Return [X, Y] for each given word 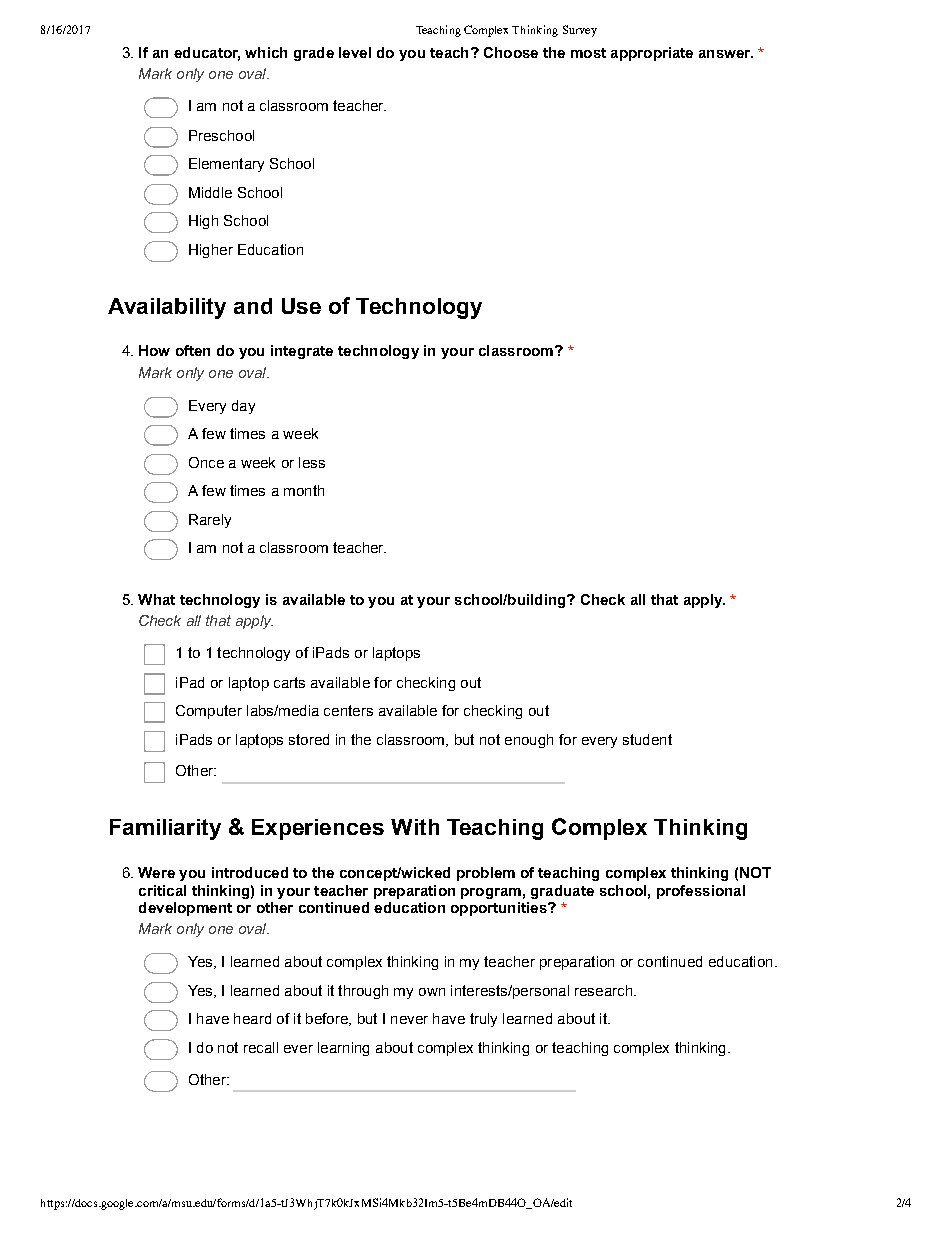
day [243, 407]
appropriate [652, 54]
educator [207, 53]
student [647, 739]
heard [252, 1018]
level [355, 52]
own [432, 992]
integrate [302, 352]
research [605, 990]
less [312, 462]
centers [348, 710]
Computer [209, 712]
